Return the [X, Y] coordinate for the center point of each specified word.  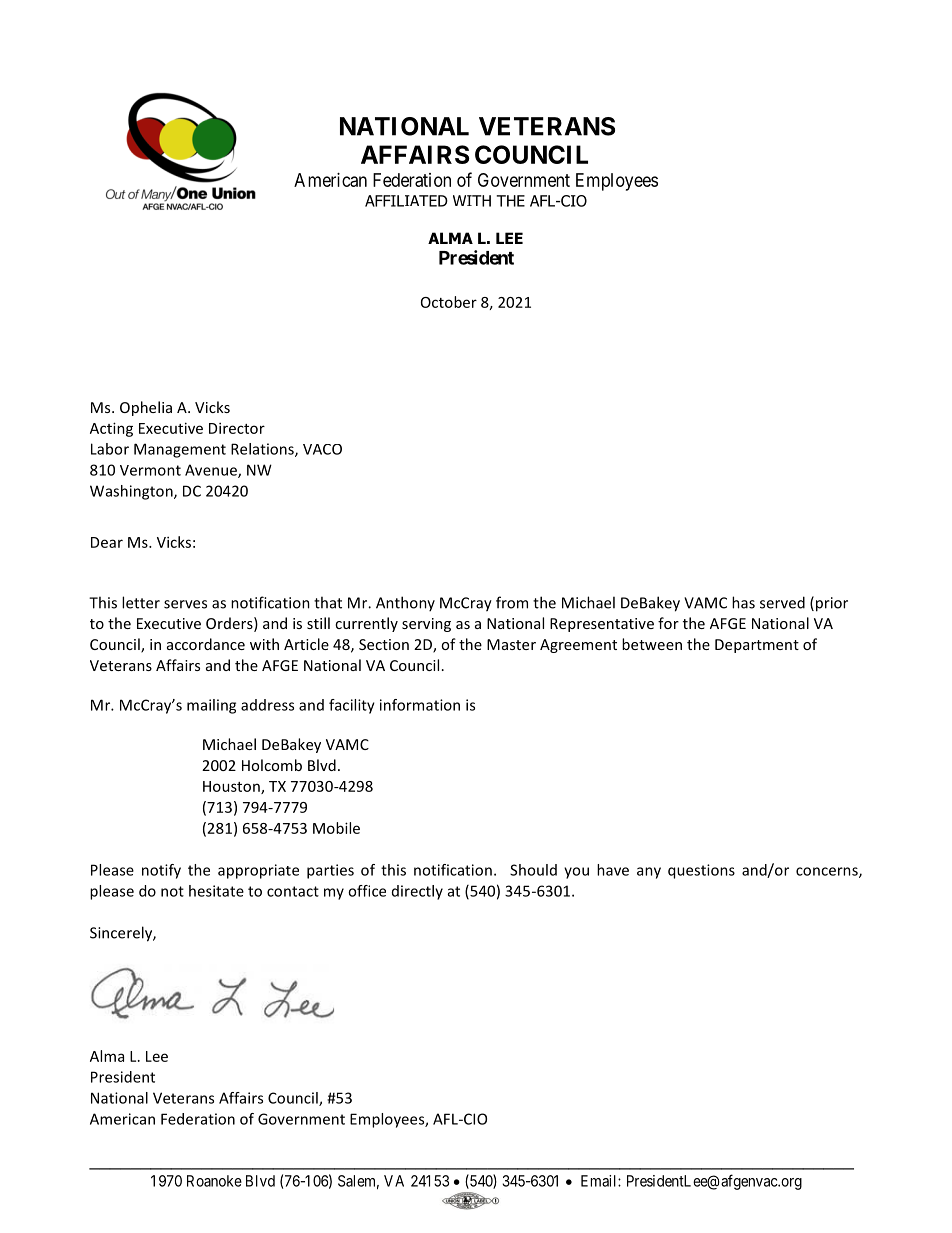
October [449, 302]
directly [417, 892]
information [420, 705]
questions [701, 871]
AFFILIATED [406, 201]
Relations [263, 450]
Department [757, 646]
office [367, 891]
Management [180, 450]
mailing [211, 706]
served [782, 602]
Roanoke [214, 1181]
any [649, 873]
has [743, 602]
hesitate [216, 891]
